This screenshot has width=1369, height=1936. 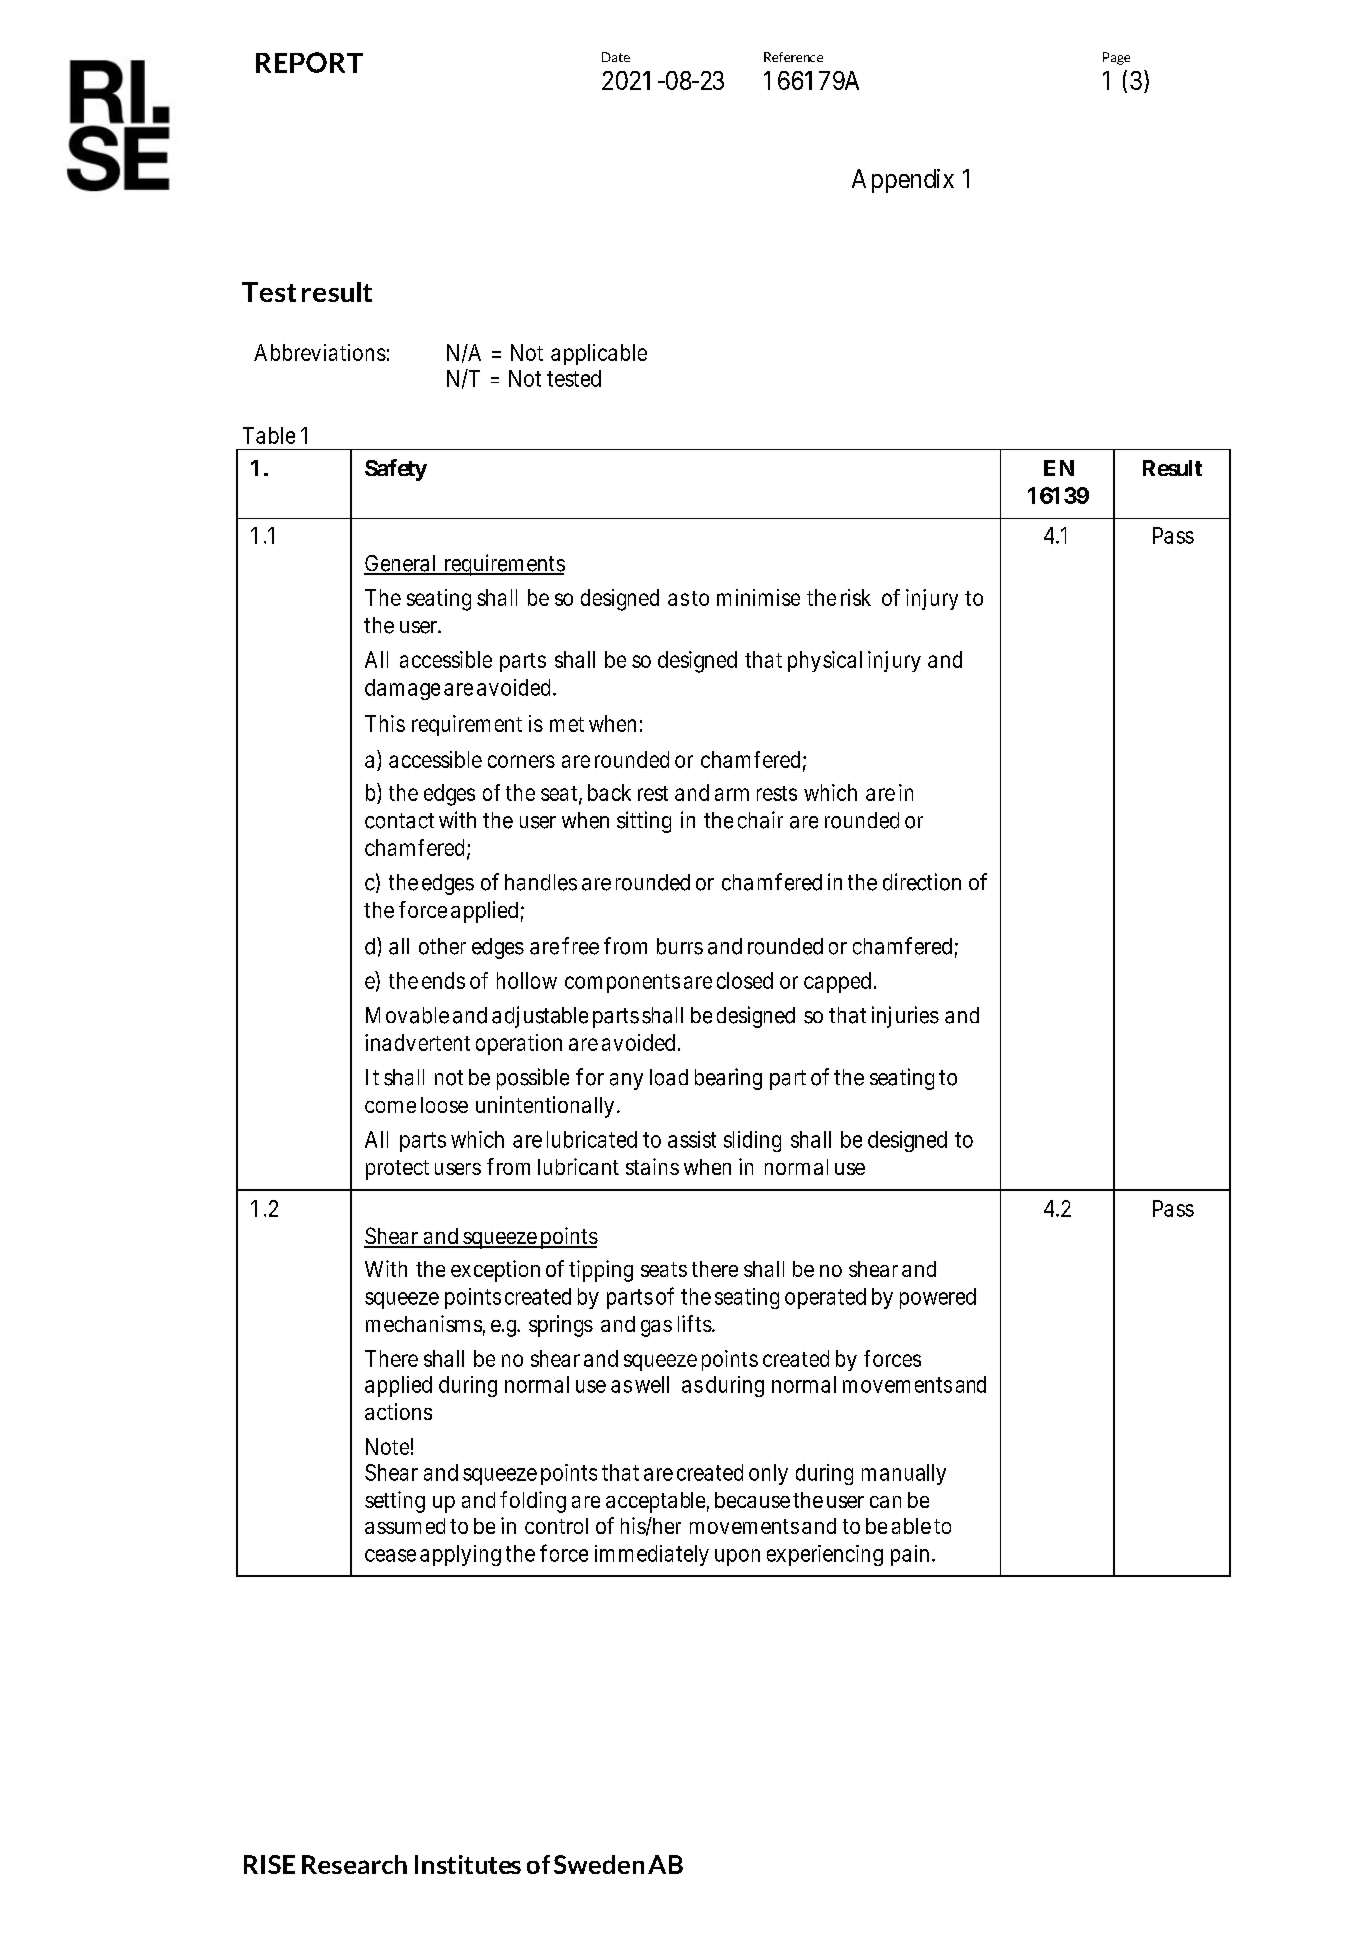 I want to click on REPORT, so click(x=309, y=62).
